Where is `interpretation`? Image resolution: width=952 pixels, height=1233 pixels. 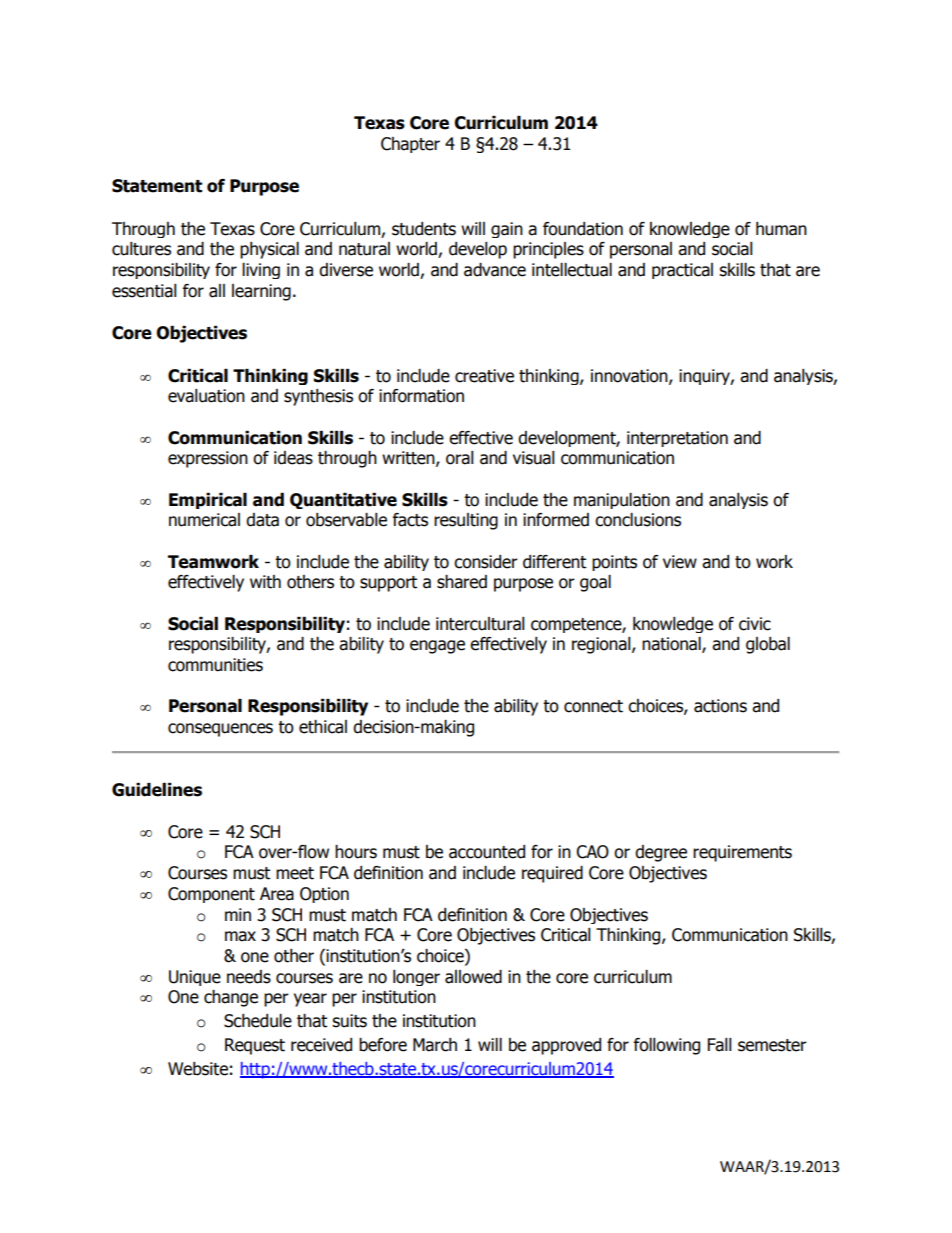 interpretation is located at coordinates (677, 439).
